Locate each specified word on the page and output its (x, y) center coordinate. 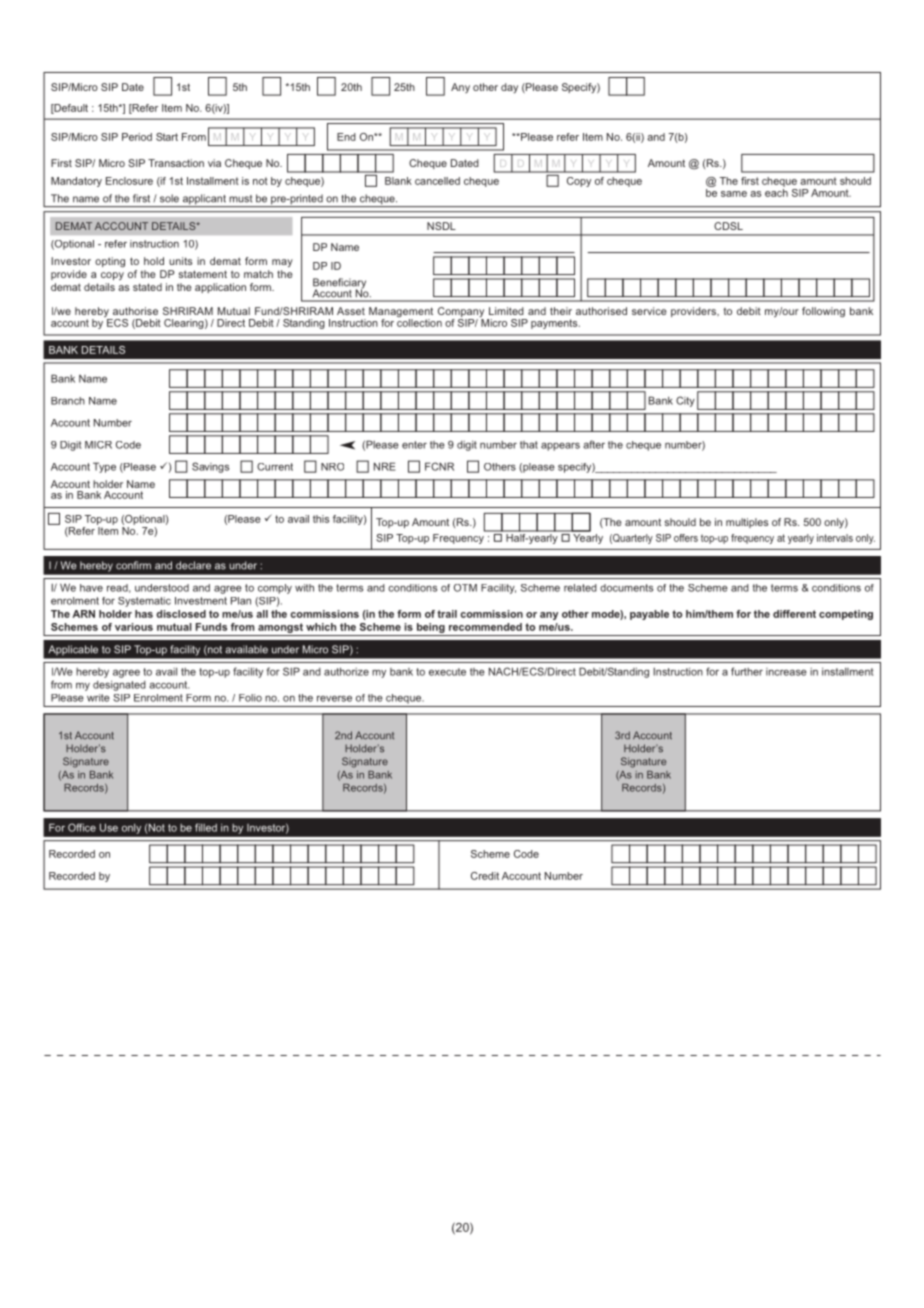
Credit (485, 876)
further (747, 671)
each (776, 191)
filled (206, 827)
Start (167, 137)
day (509, 88)
